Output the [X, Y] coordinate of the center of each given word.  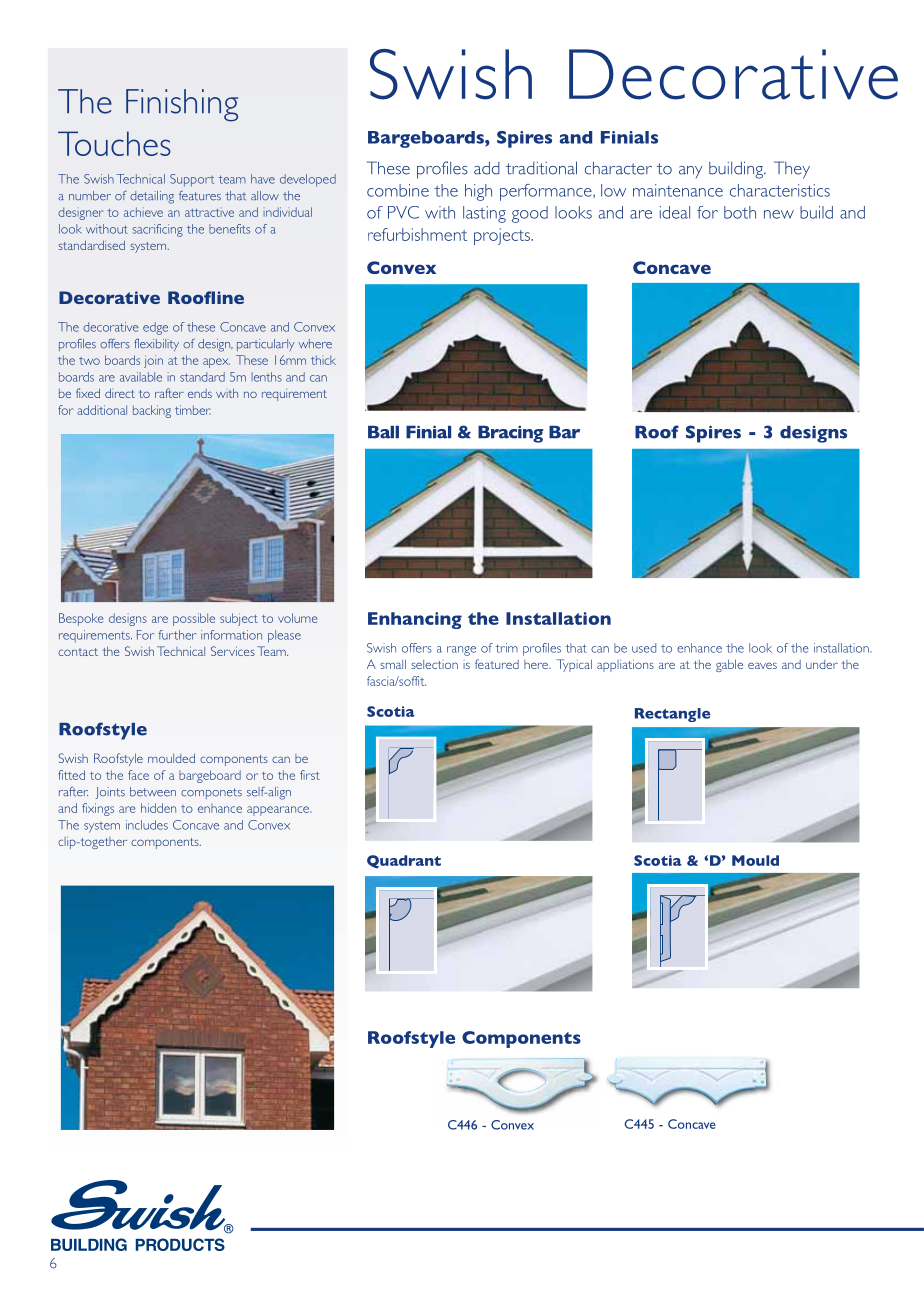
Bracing [511, 434]
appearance [279, 811]
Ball [383, 432]
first [310, 775]
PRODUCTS [180, 1244]
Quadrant [404, 862]
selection [434, 664]
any [691, 172]
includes [147, 825]
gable [729, 665]
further [177, 635]
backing [152, 411]
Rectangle [672, 715]
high [478, 192]
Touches [114, 143]
